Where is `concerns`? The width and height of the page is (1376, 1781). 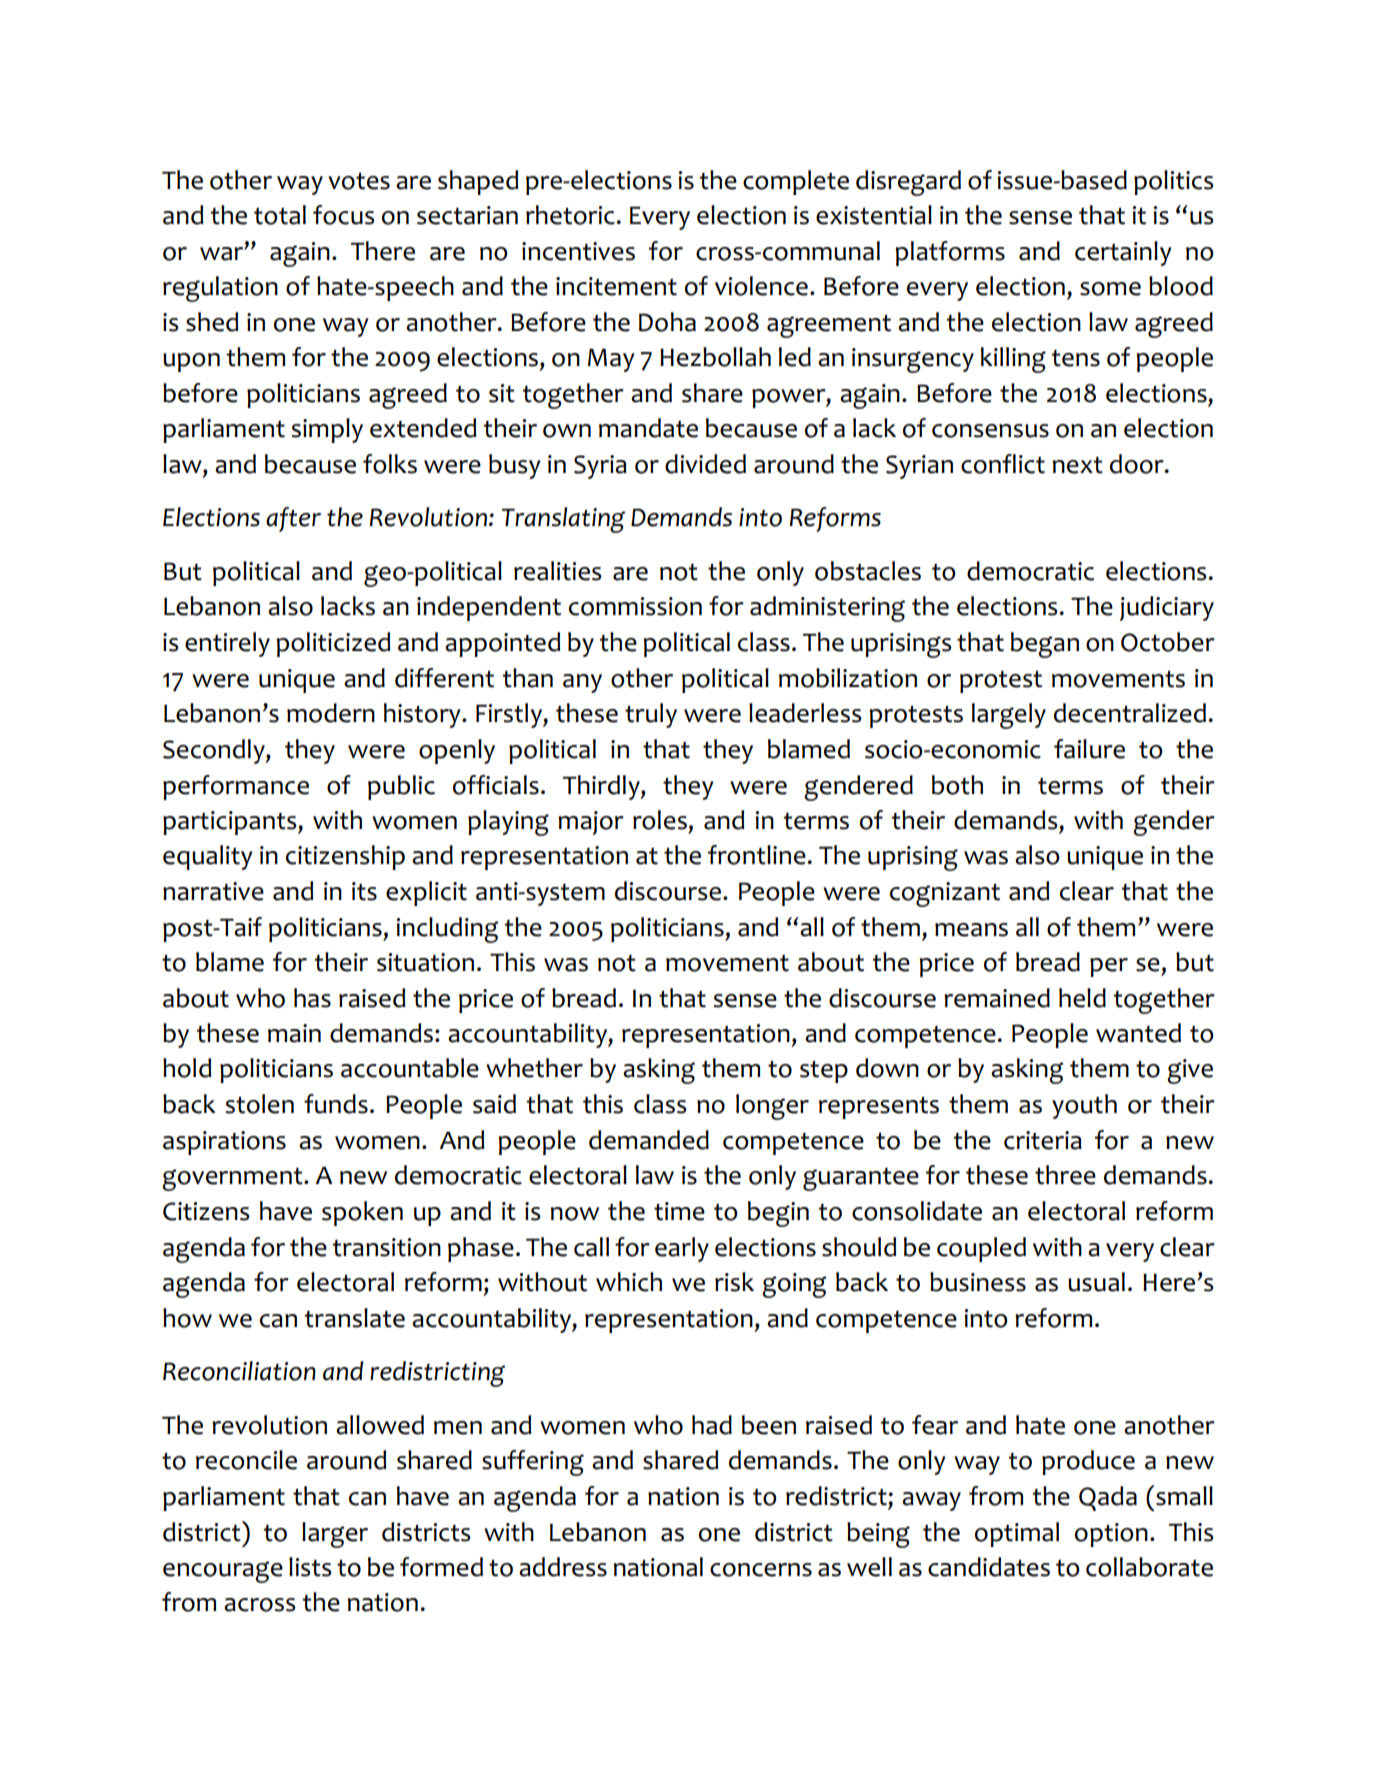
concerns is located at coordinates (761, 1570).
